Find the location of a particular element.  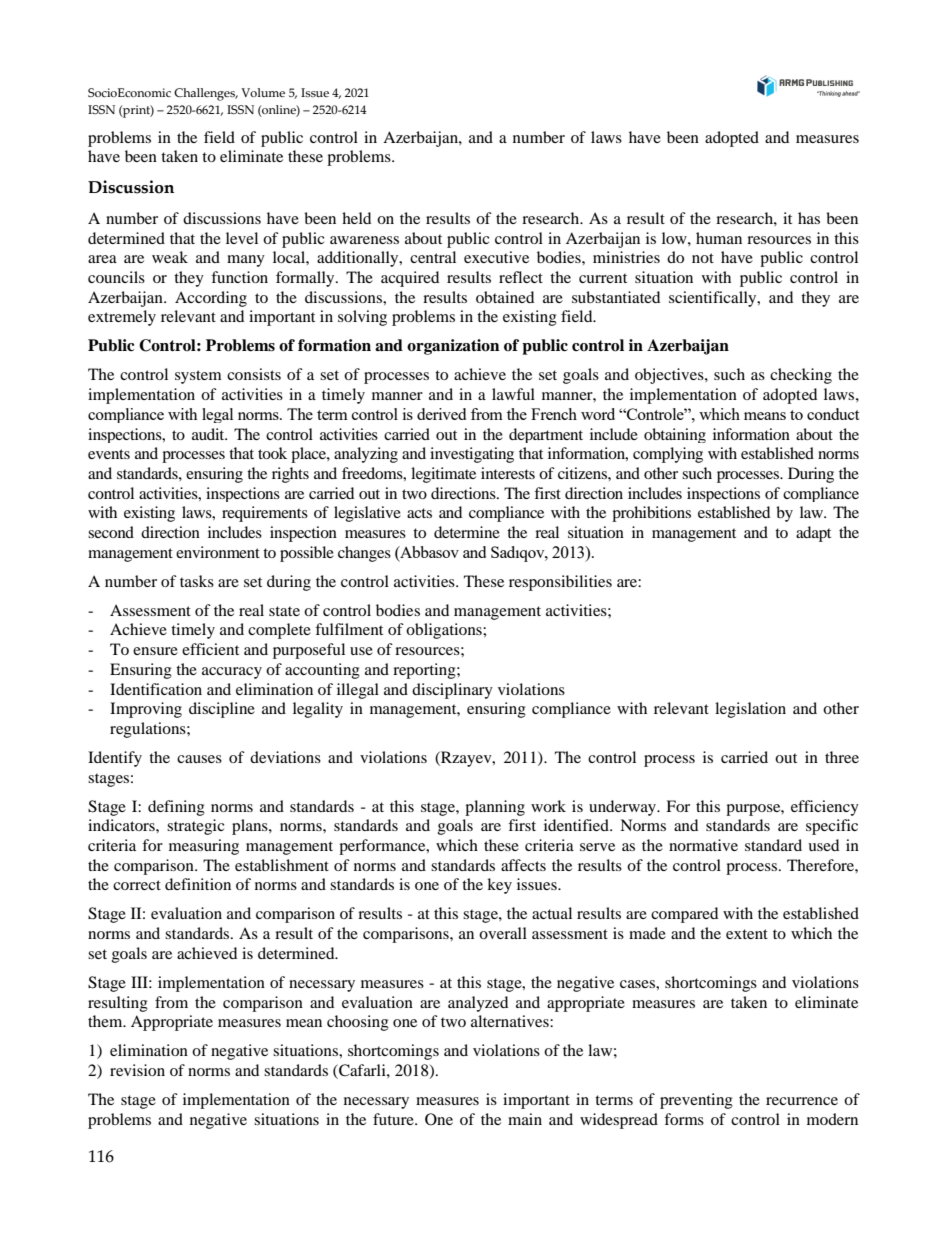

has is located at coordinates (809, 218).
